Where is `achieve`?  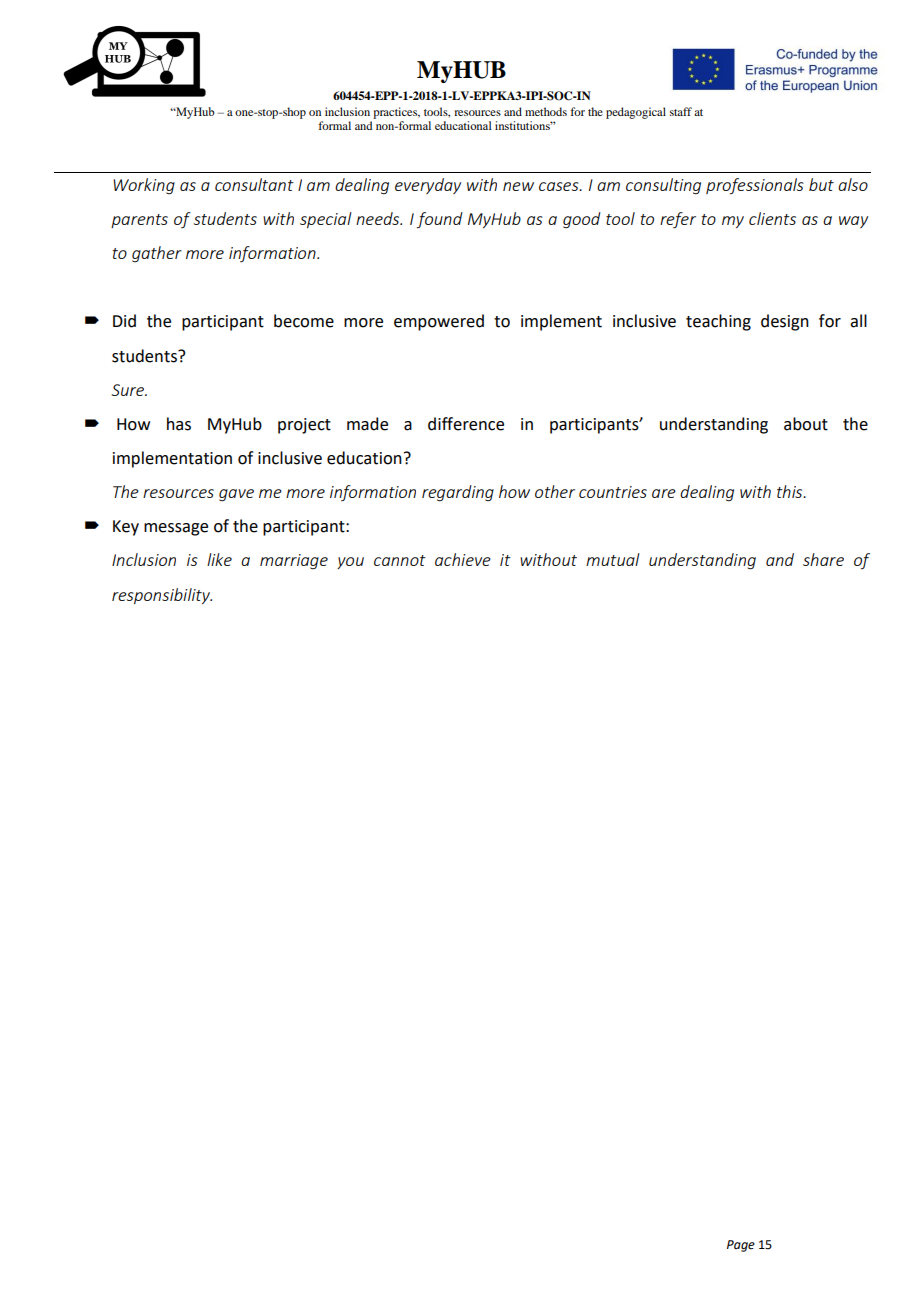
achieve is located at coordinates (463, 559).
